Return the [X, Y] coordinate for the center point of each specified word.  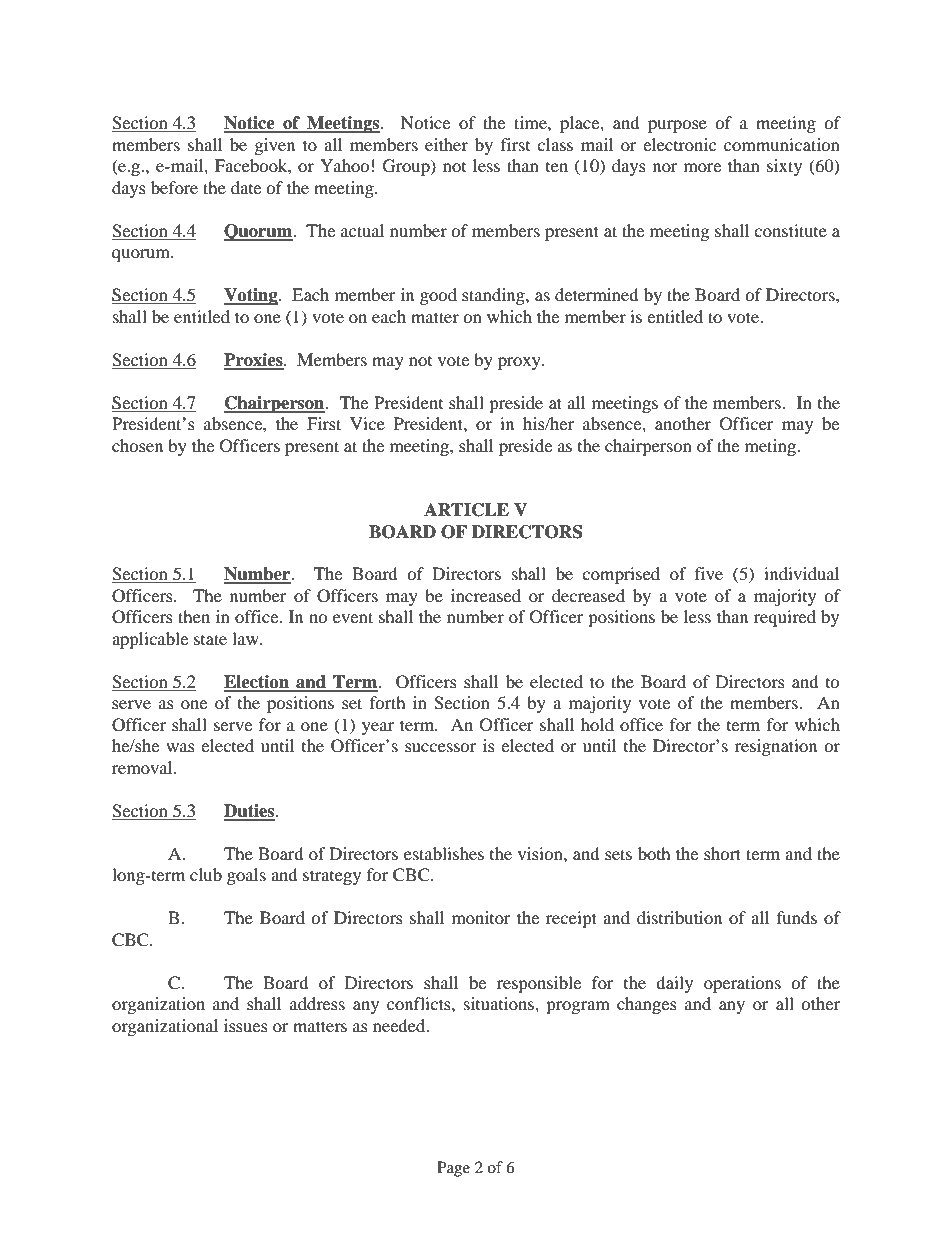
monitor [481, 917]
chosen [137, 445]
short [722, 853]
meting [771, 447]
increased [486, 595]
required [785, 618]
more [702, 167]
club [206, 874]
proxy [520, 363]
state [210, 639]
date [246, 187]
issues [246, 1025]
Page [453, 1169]
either [446, 144]
